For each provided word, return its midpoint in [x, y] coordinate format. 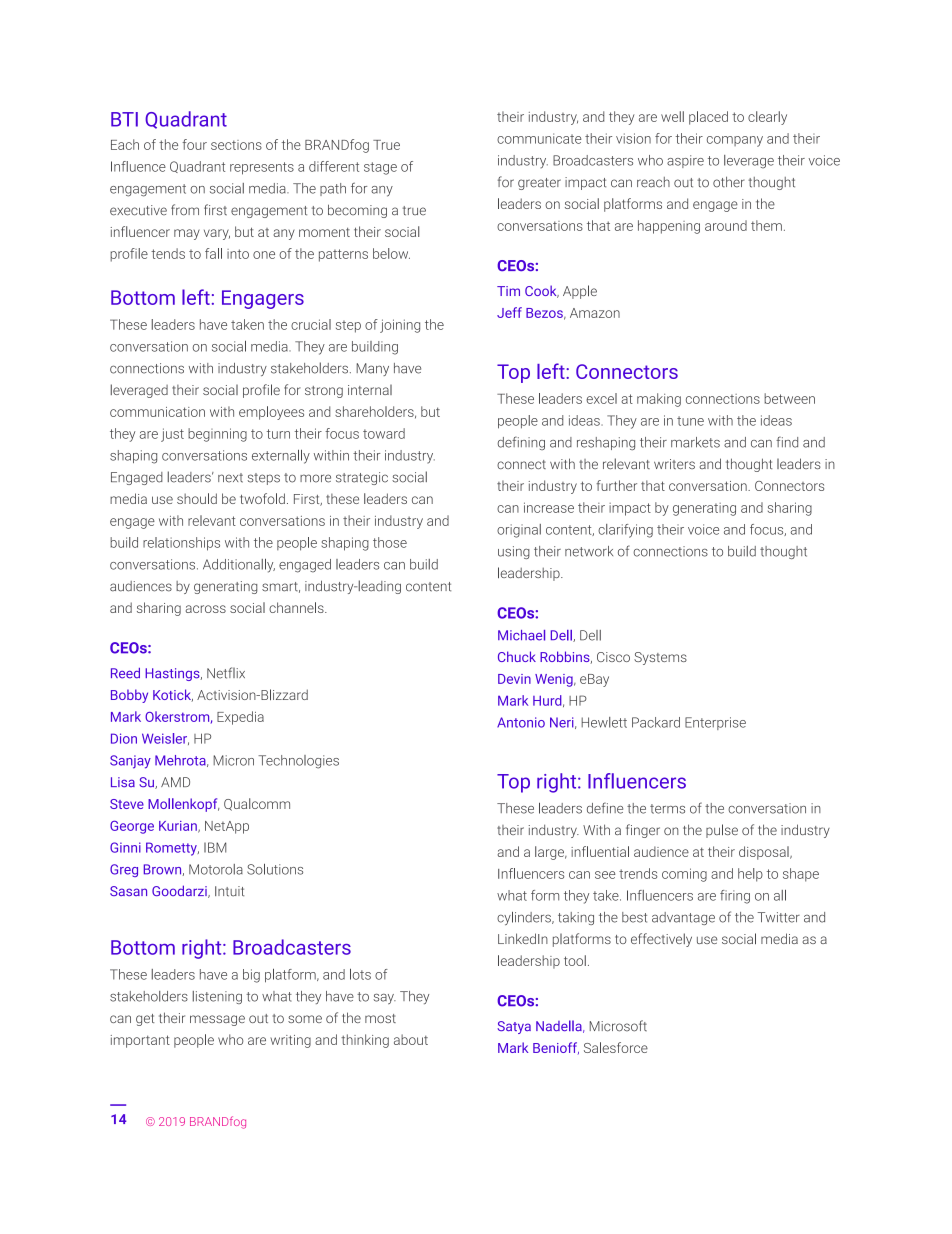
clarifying [625, 531]
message [217, 1020]
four [194, 144]
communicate [539, 138]
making [659, 400]
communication [157, 412]
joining [400, 326]
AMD [175, 782]
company [735, 141]
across [206, 609]
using [514, 552]
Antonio [521, 722]
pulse [722, 831]
